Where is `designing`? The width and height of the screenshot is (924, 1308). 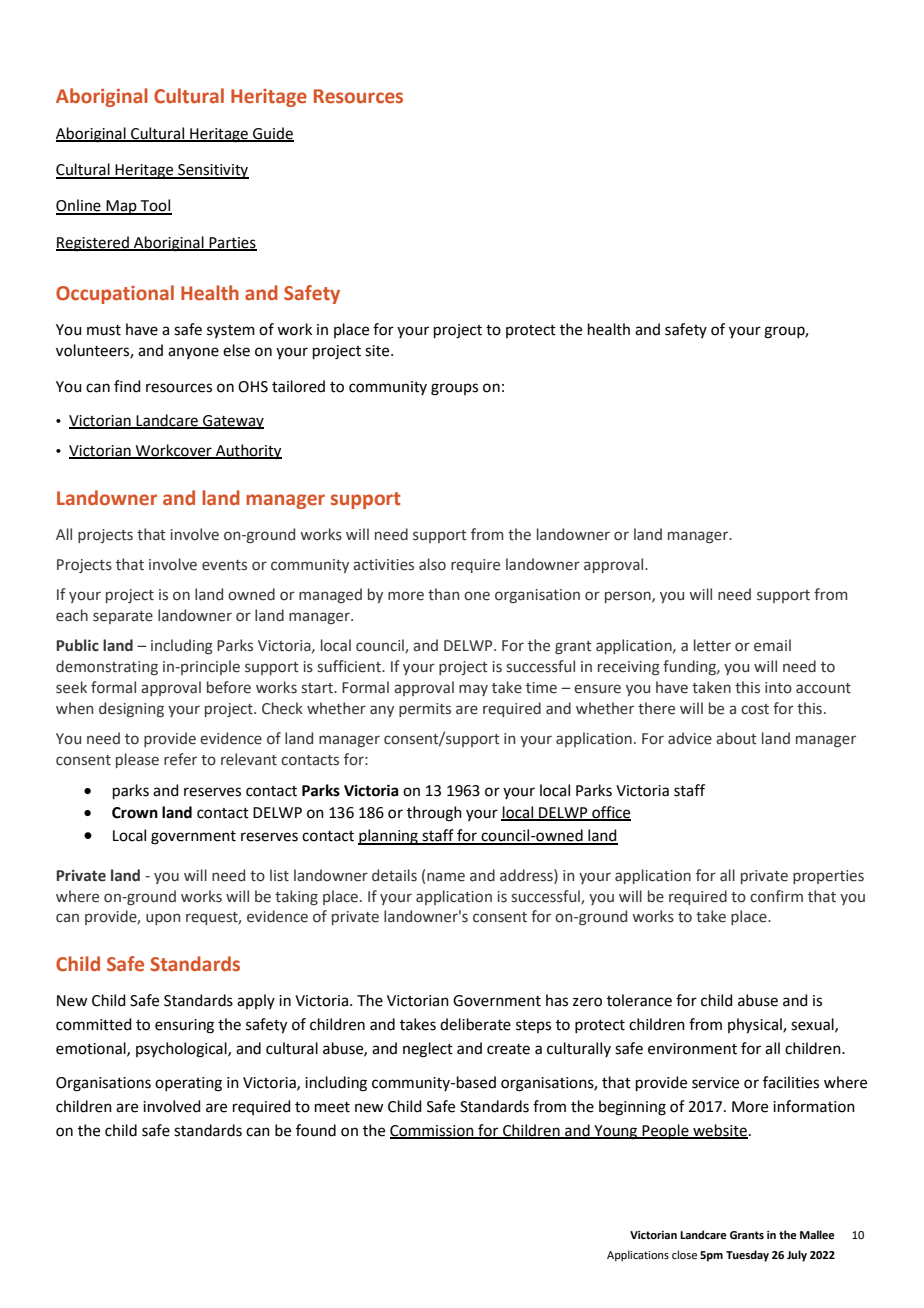 designing is located at coordinates (131, 709).
